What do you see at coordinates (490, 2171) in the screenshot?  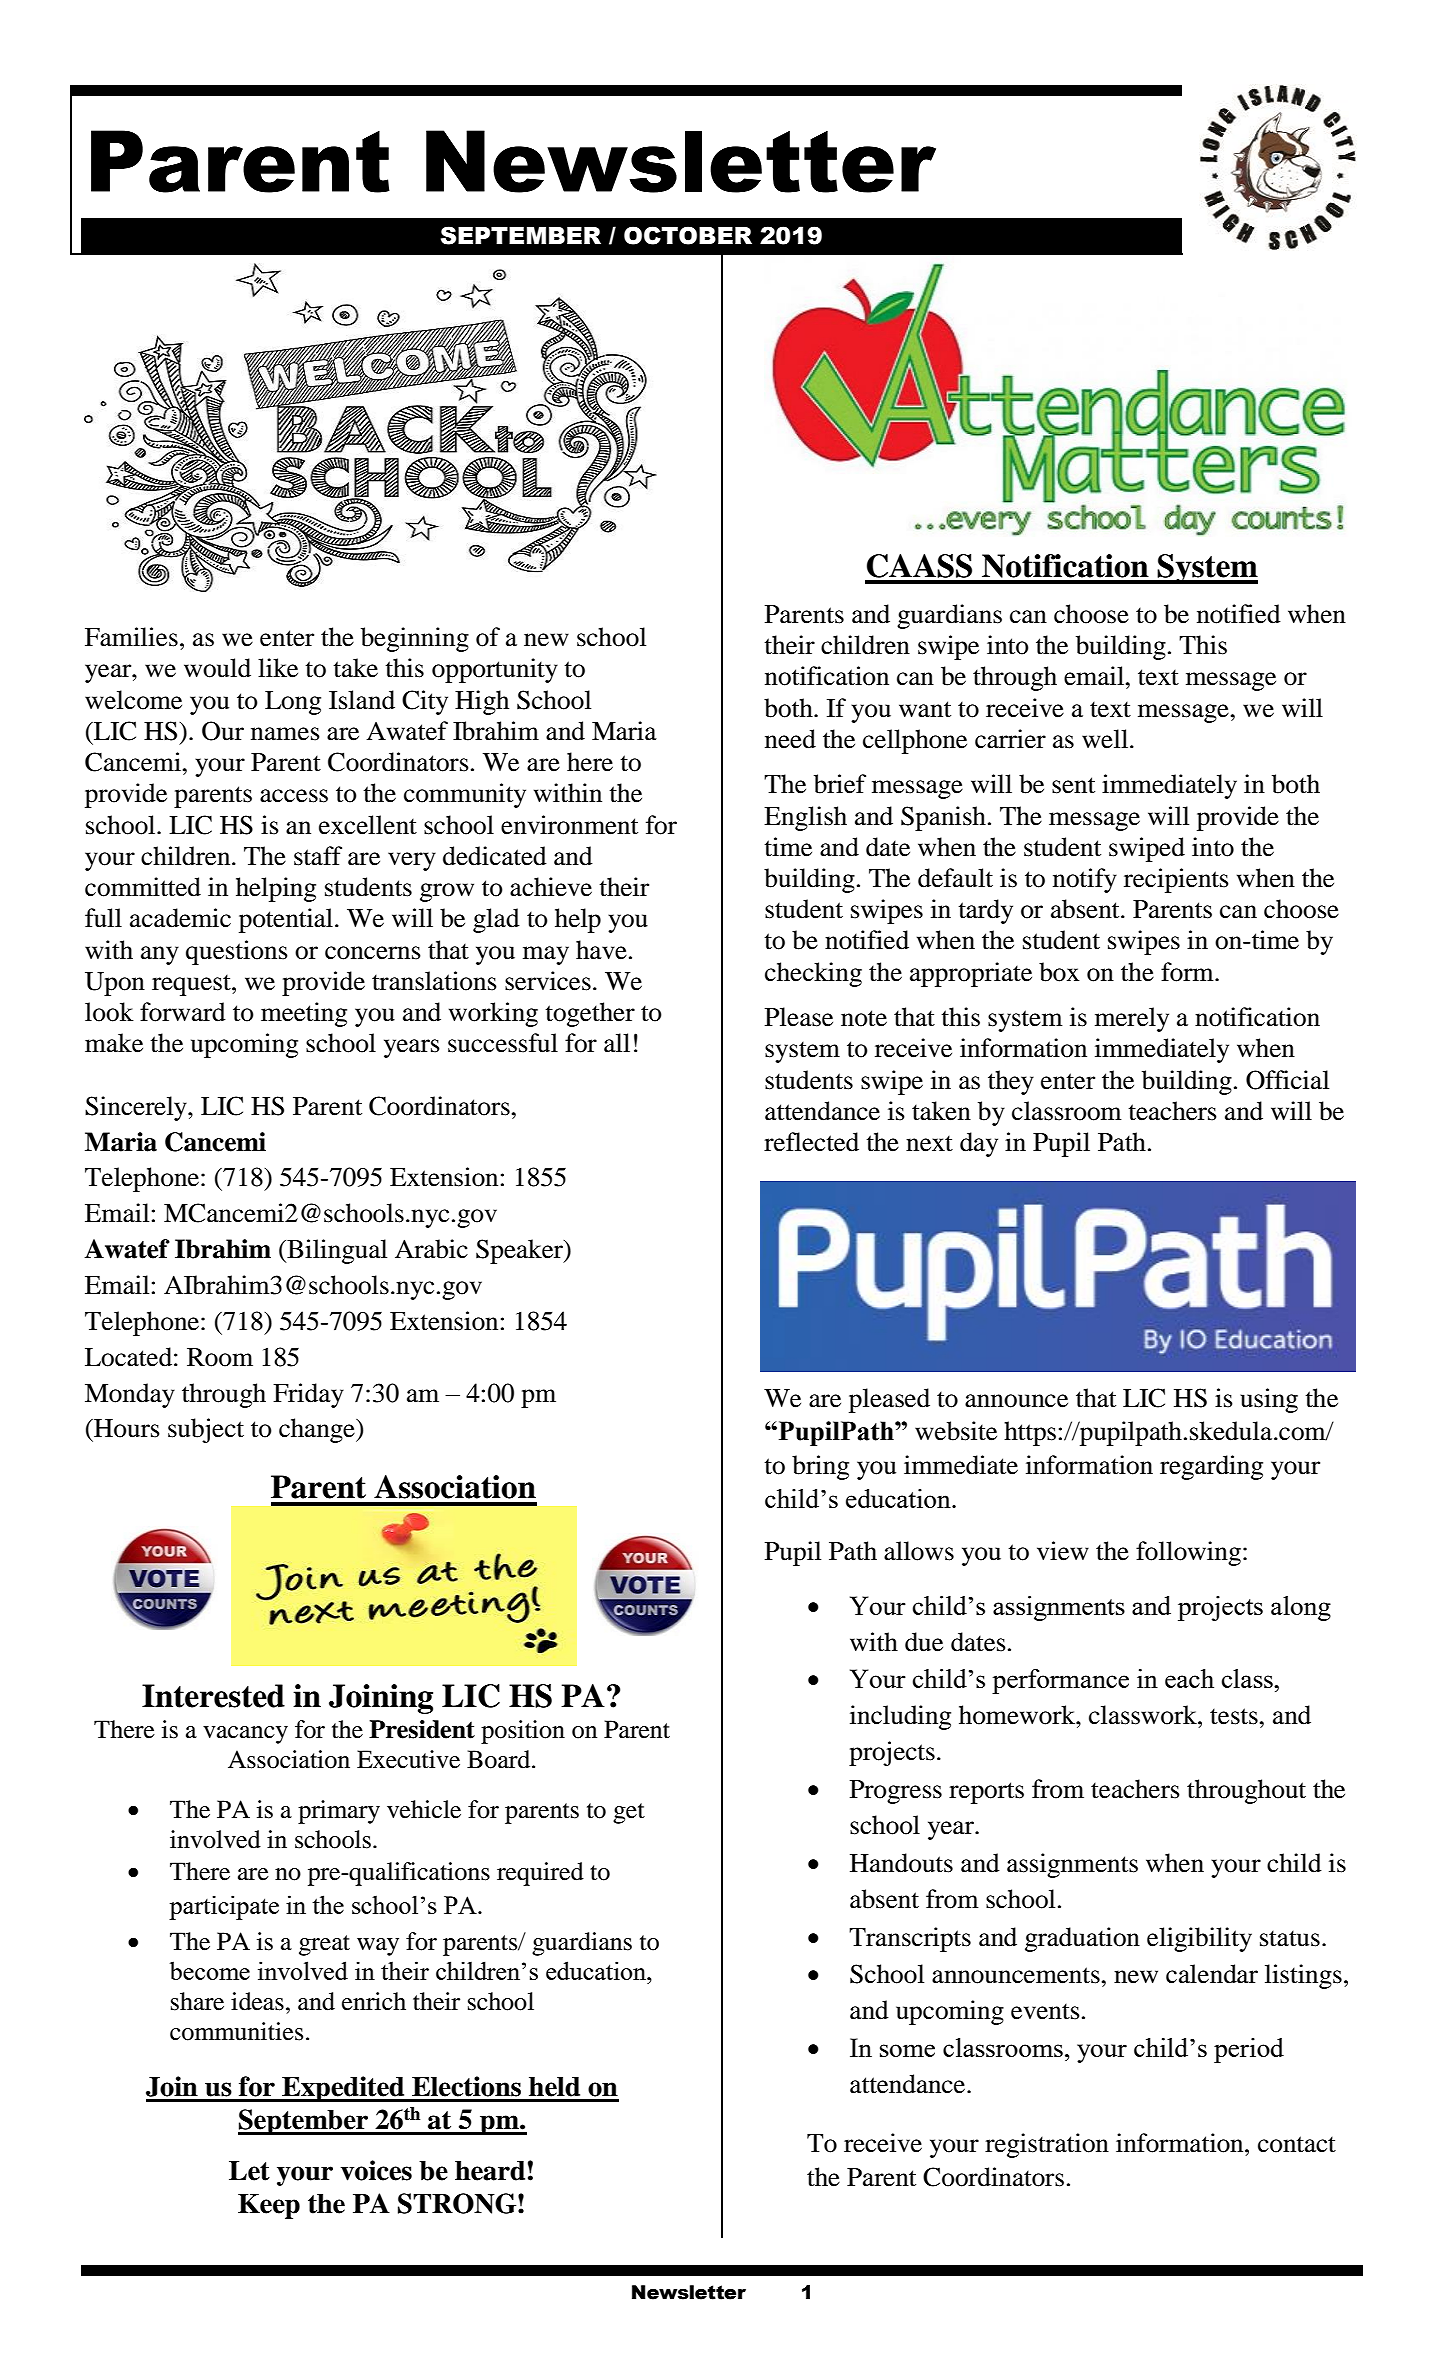 I see `heard` at bounding box center [490, 2171].
